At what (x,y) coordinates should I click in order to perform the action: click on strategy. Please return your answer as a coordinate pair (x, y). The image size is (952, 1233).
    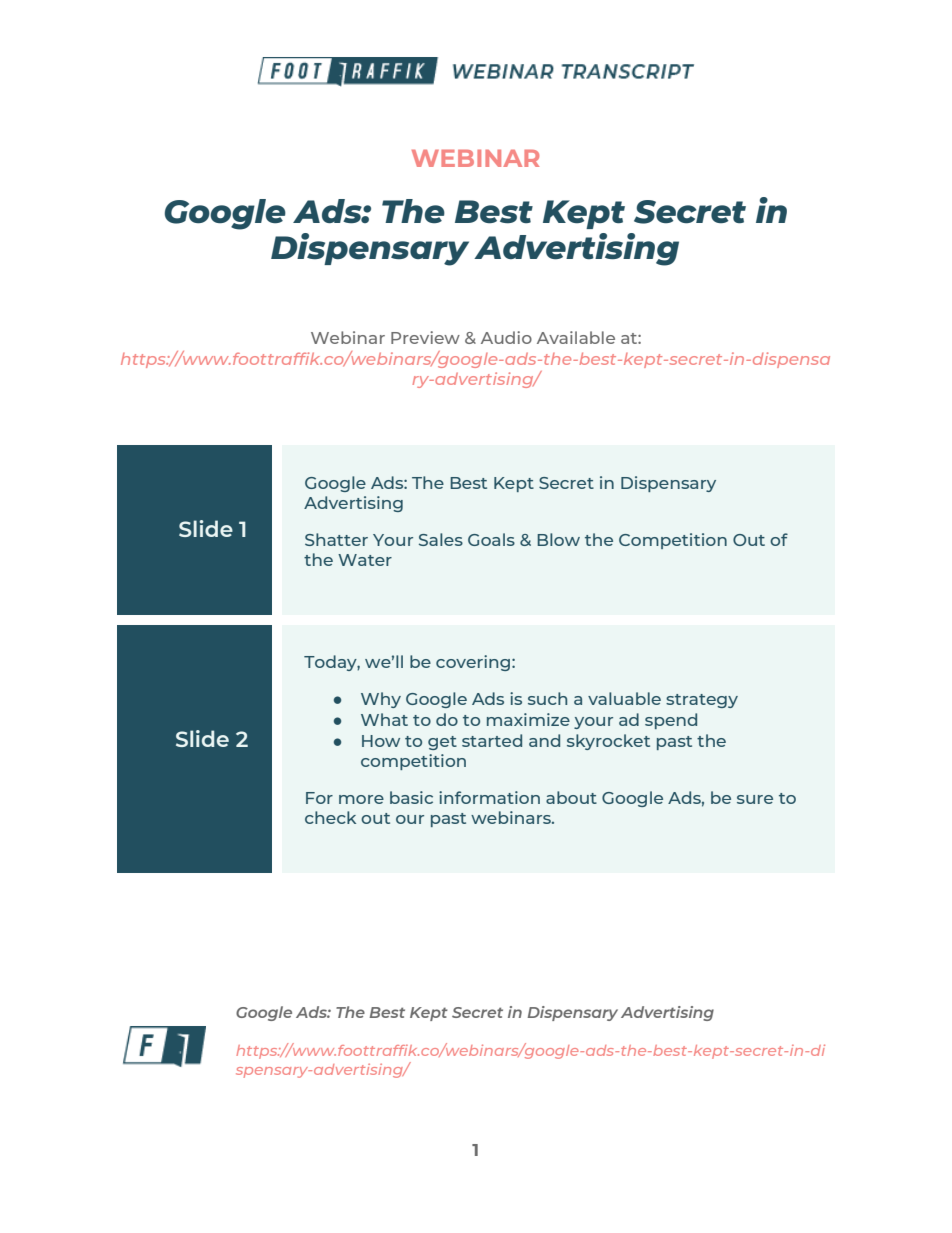
    Looking at the image, I should click on (702, 701).
